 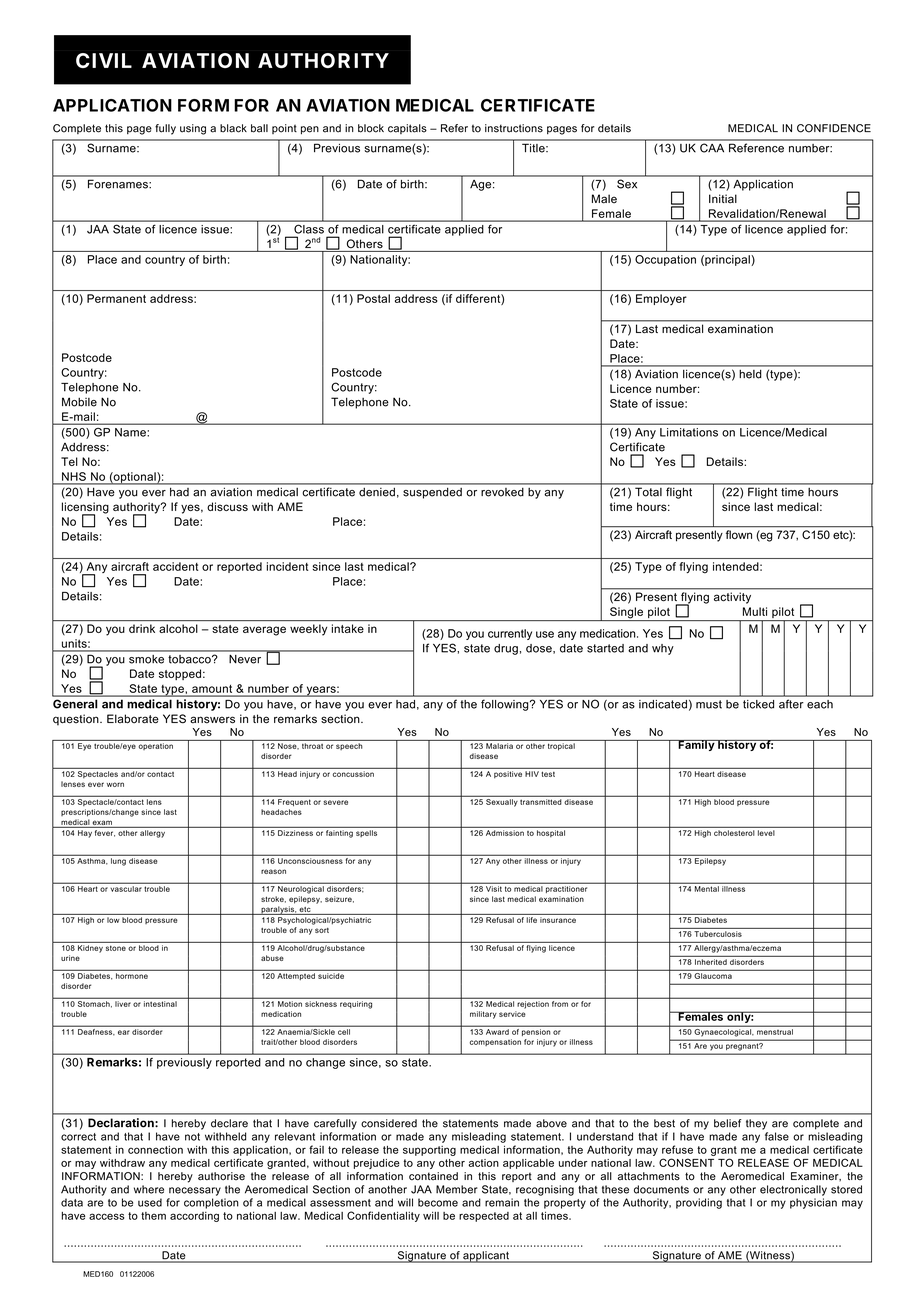 I want to click on them, so click(x=153, y=1216).
